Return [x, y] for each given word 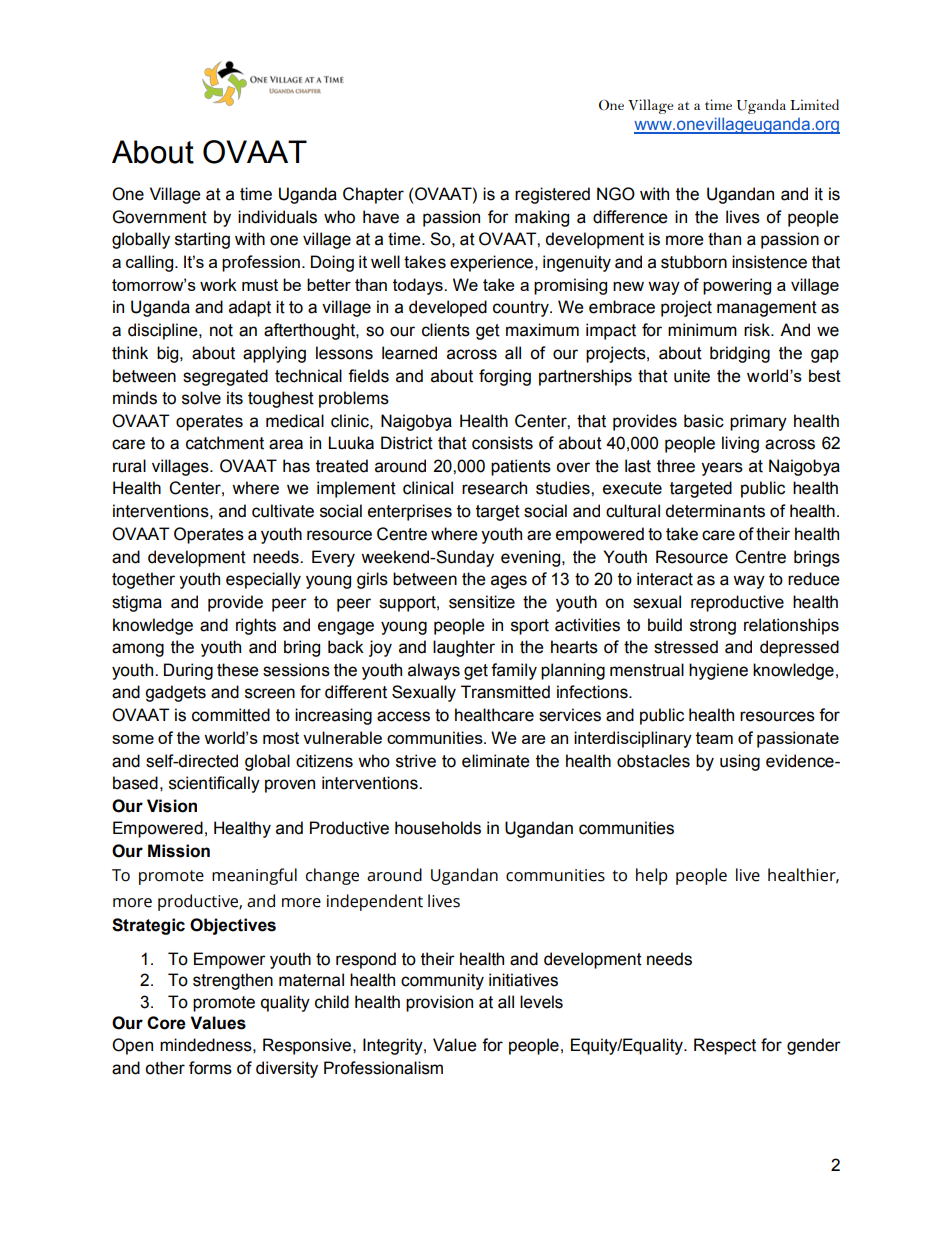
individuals [277, 217]
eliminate [496, 761]
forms [210, 1068]
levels [541, 1002]
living [740, 444]
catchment [225, 443]
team [714, 738]
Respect [725, 1046]
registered [552, 195]
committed [231, 715]
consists [502, 443]
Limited [814, 104]
